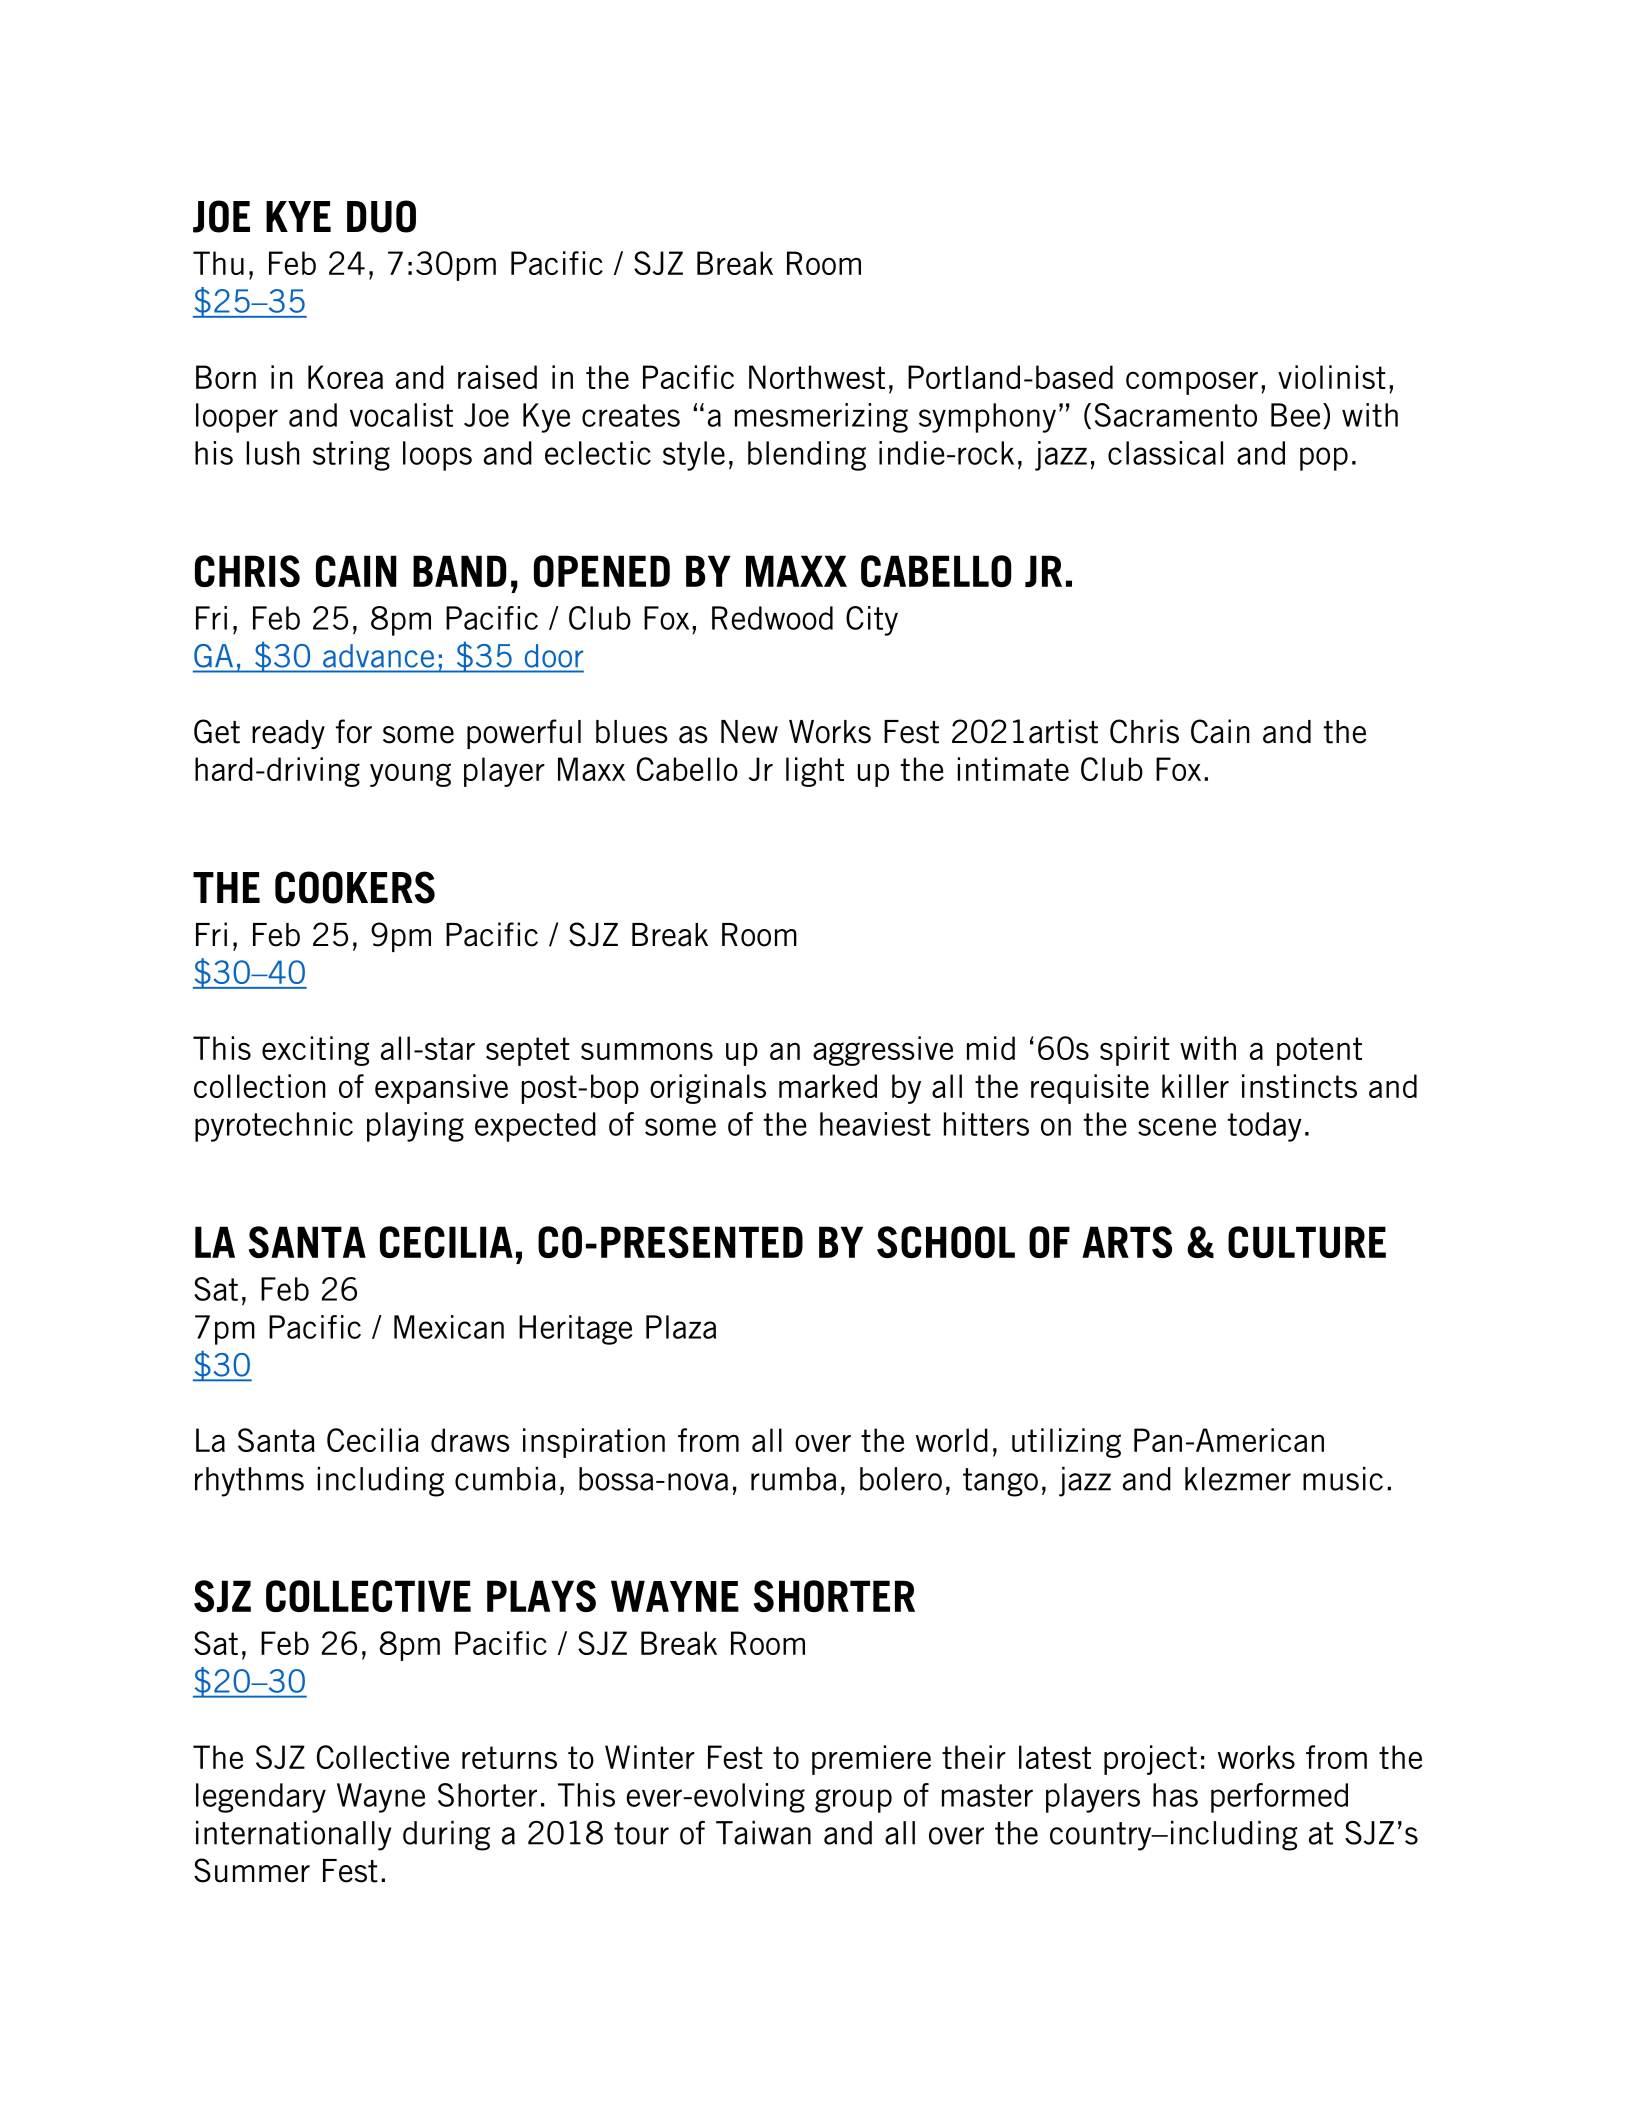 This screenshot has height=2113, width=1632. What do you see at coordinates (817, 377) in the screenshot?
I see `Northwest` at bounding box center [817, 377].
